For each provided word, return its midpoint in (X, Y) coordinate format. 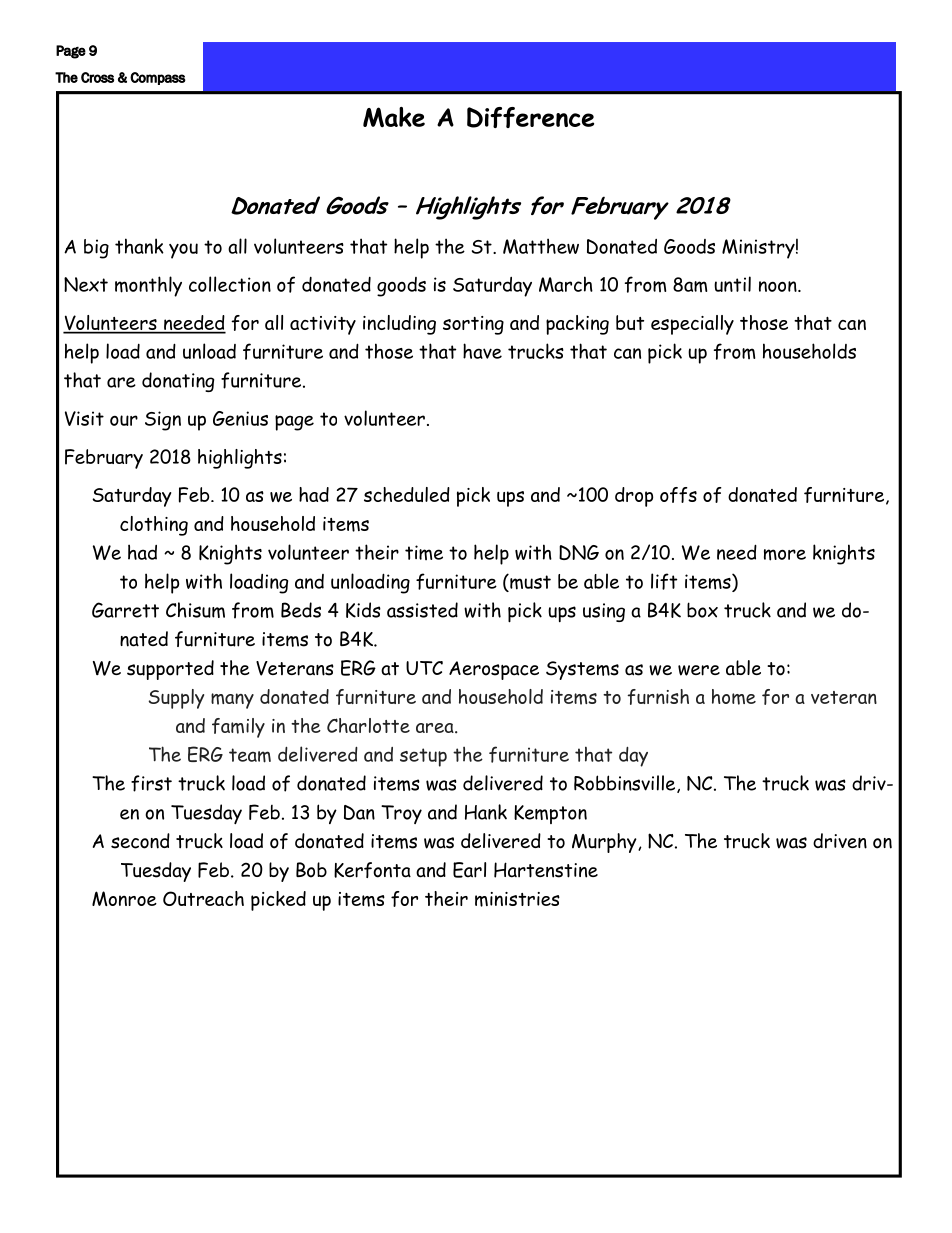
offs (678, 495)
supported (170, 670)
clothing (154, 526)
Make (394, 117)
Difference (530, 117)
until (732, 284)
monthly (148, 286)
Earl (469, 870)
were (699, 670)
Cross (97, 77)
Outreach (203, 898)
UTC (424, 668)
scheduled (407, 494)
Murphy (605, 843)
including (399, 325)
